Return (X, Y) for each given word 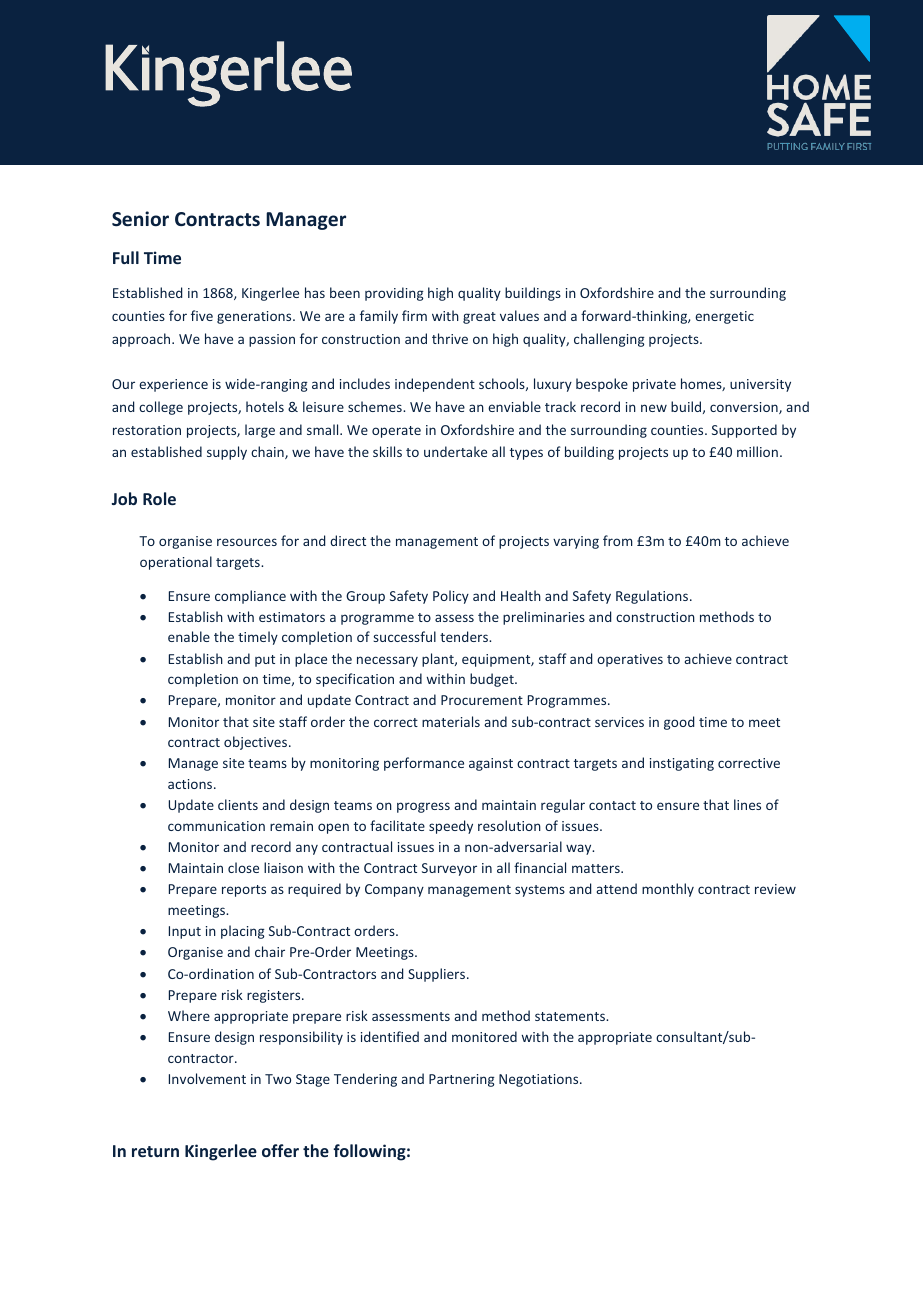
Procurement (482, 700)
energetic (724, 317)
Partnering (462, 1080)
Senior (140, 219)
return (155, 1151)
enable (189, 636)
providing (394, 294)
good (679, 723)
